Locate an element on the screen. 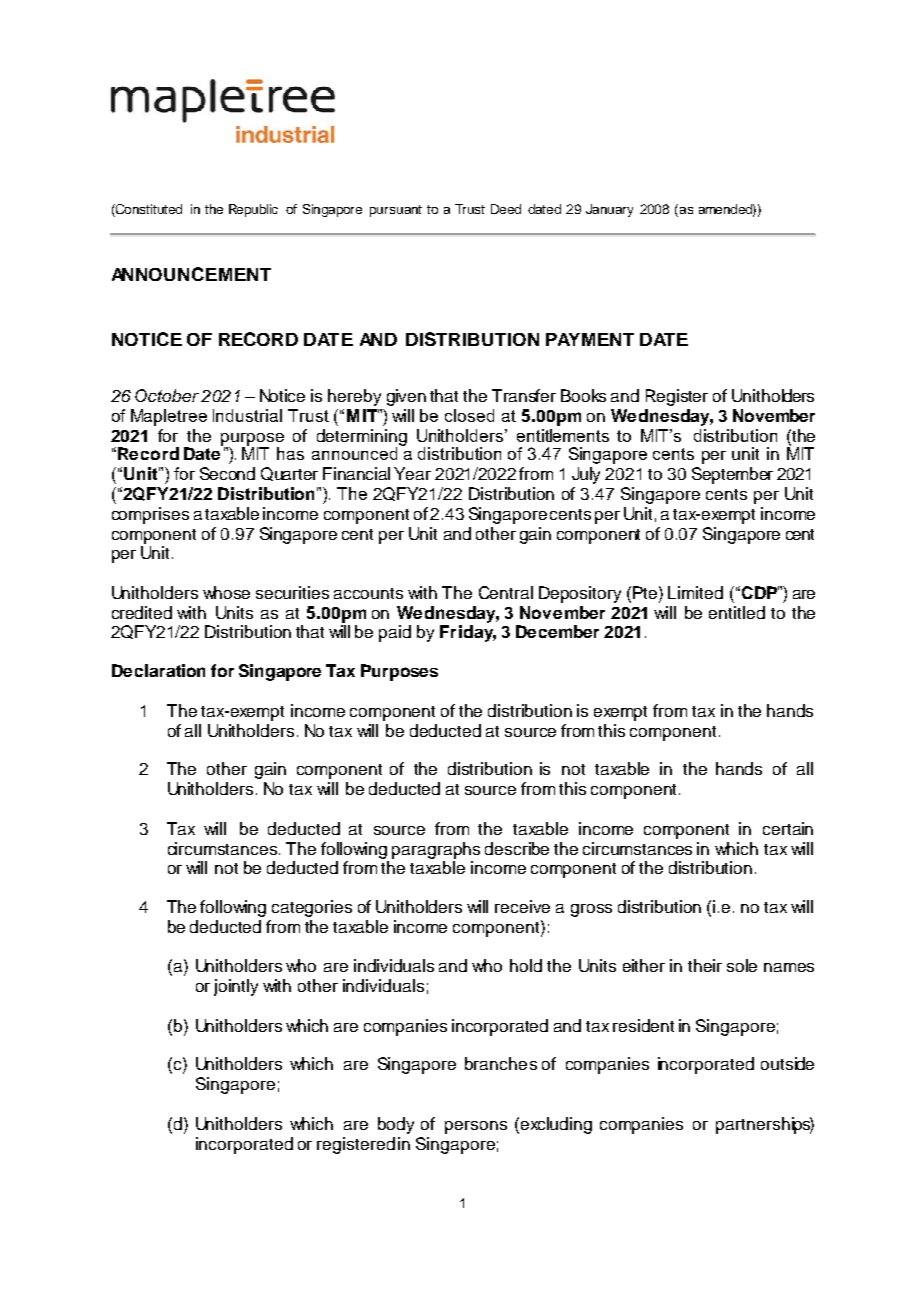 The height and width of the screenshot is (1308, 924). September is located at coordinates (732, 475).
